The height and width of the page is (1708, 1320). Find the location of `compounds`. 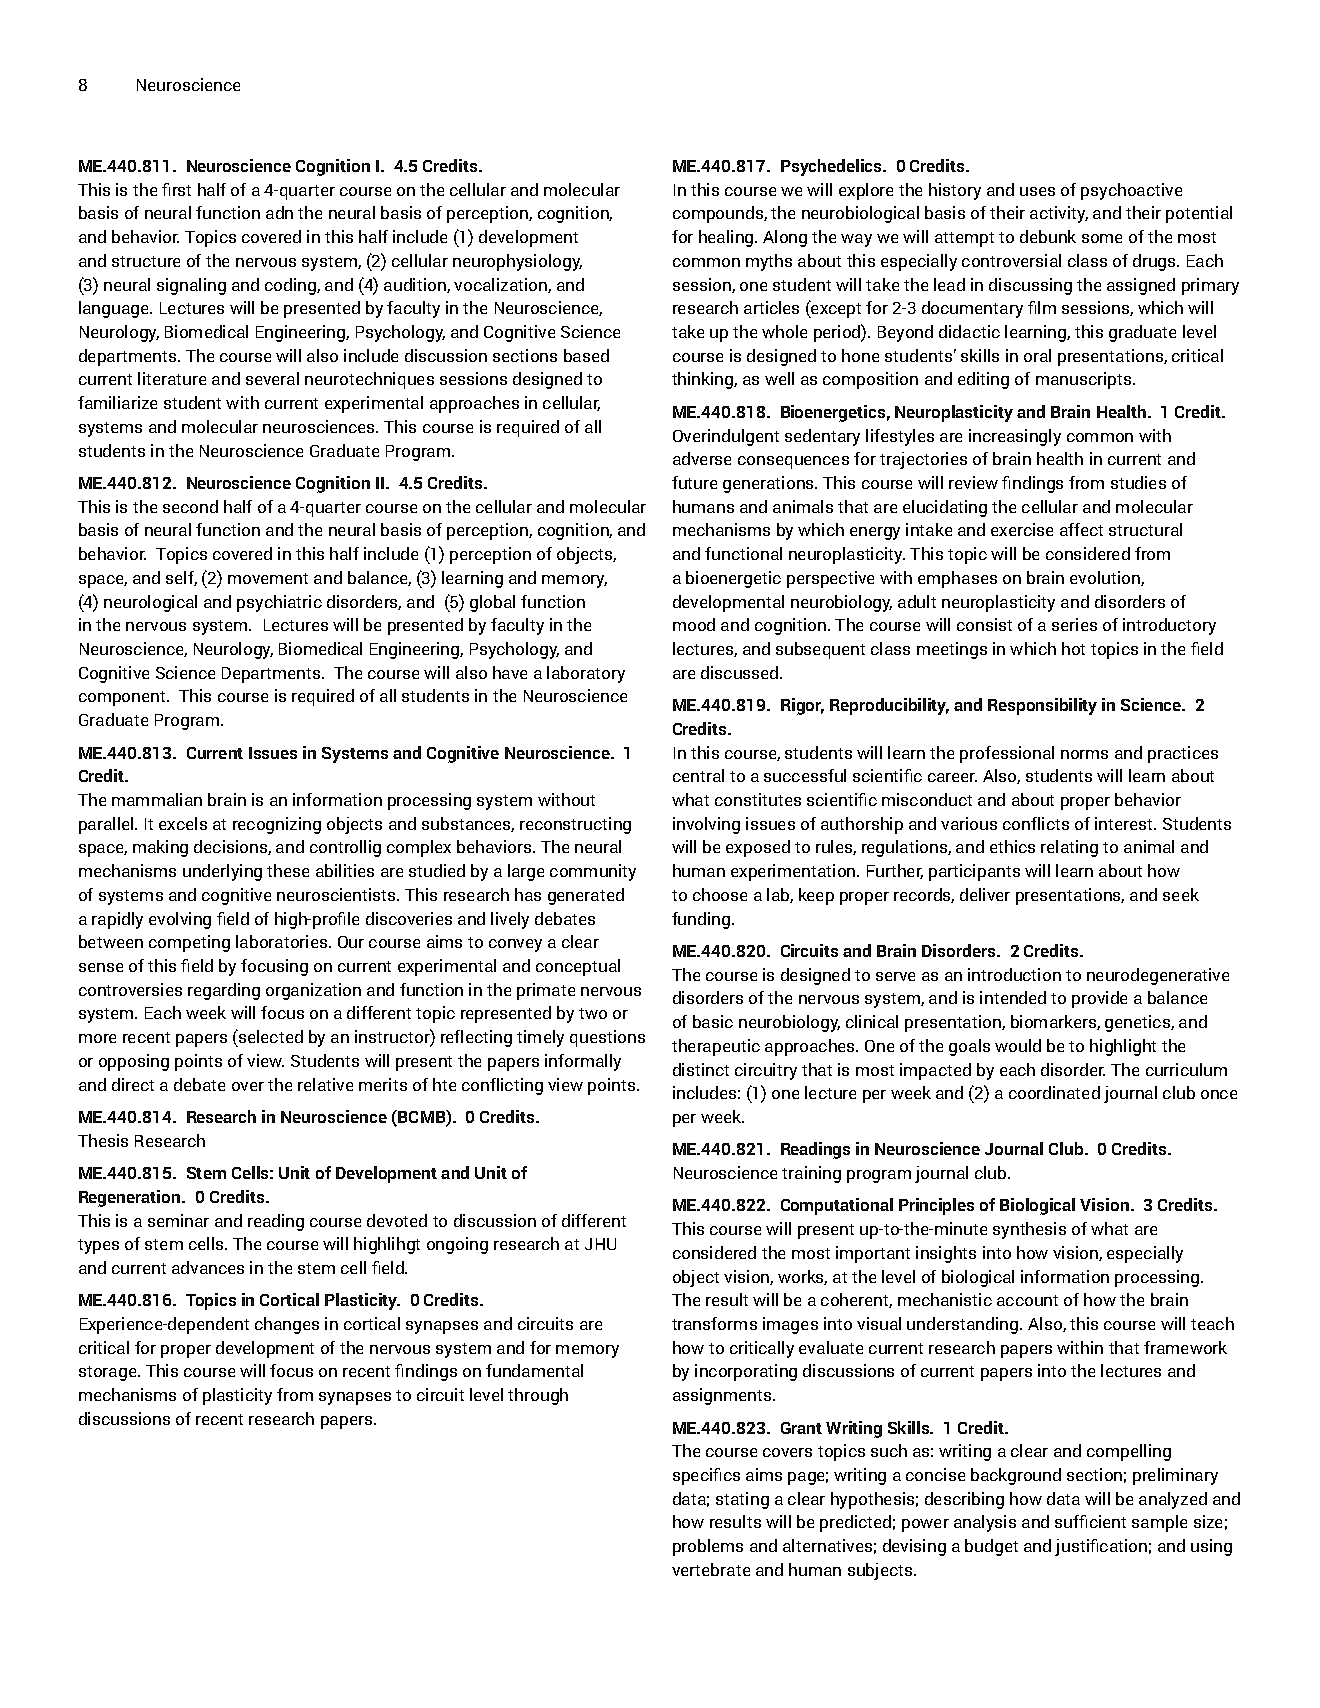

compounds is located at coordinates (719, 214).
